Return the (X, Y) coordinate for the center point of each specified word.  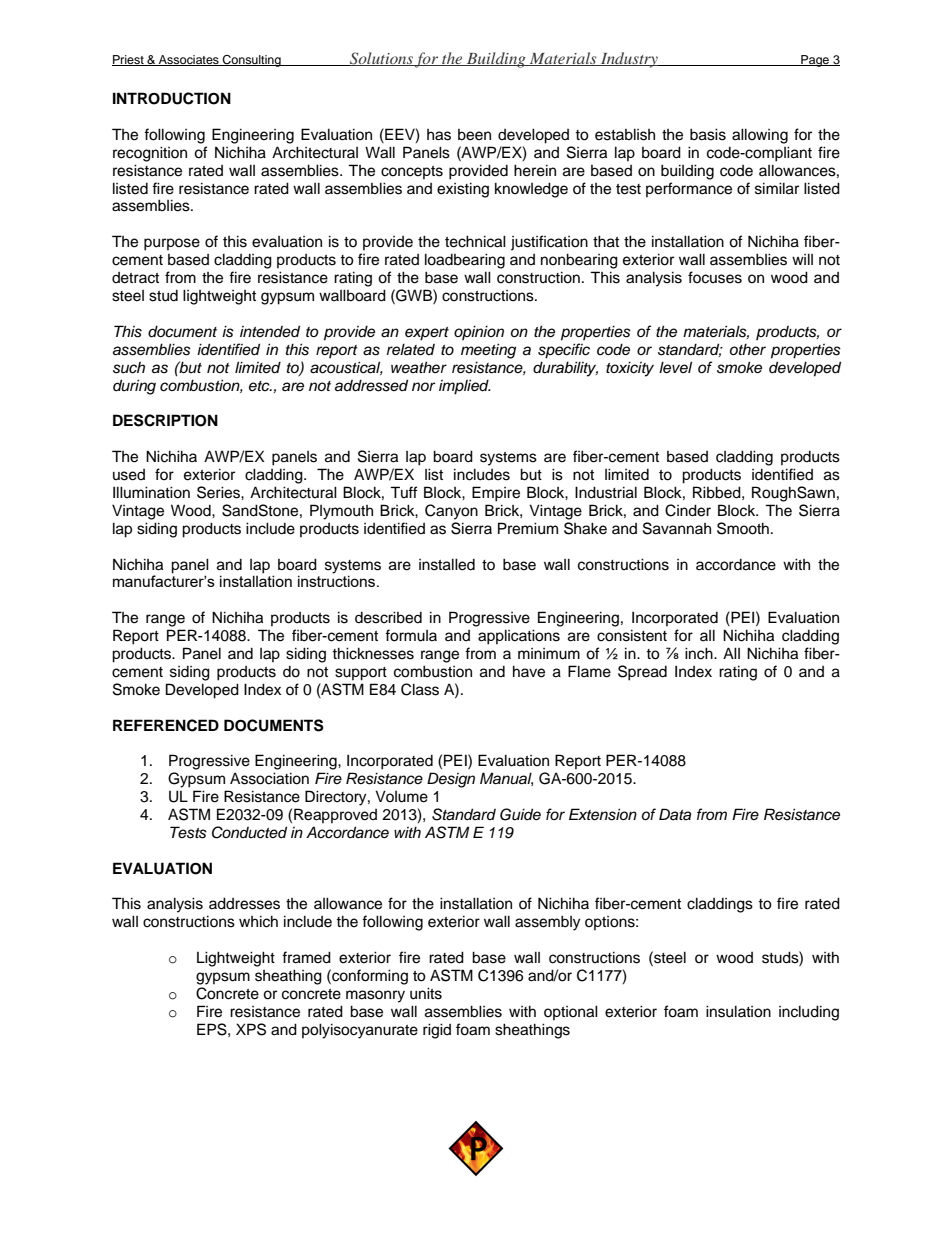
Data (675, 814)
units (426, 993)
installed (447, 564)
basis (708, 134)
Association (269, 778)
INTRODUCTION (172, 98)
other (748, 349)
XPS (251, 1029)
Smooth (743, 528)
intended (270, 331)
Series (219, 492)
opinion (479, 332)
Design (451, 780)
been (474, 135)
